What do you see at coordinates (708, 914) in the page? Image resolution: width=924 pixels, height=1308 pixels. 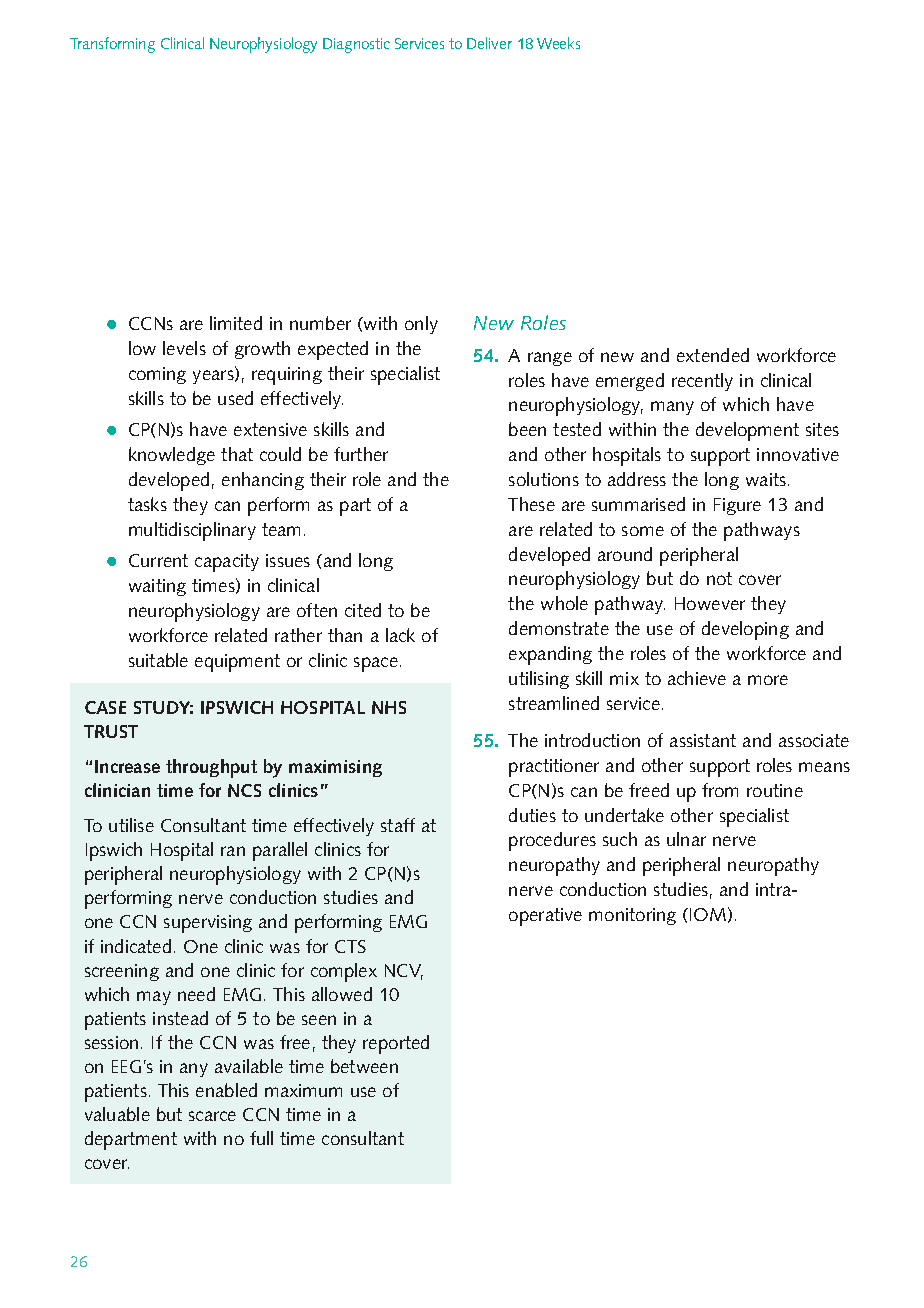 I see `IOM` at bounding box center [708, 914].
